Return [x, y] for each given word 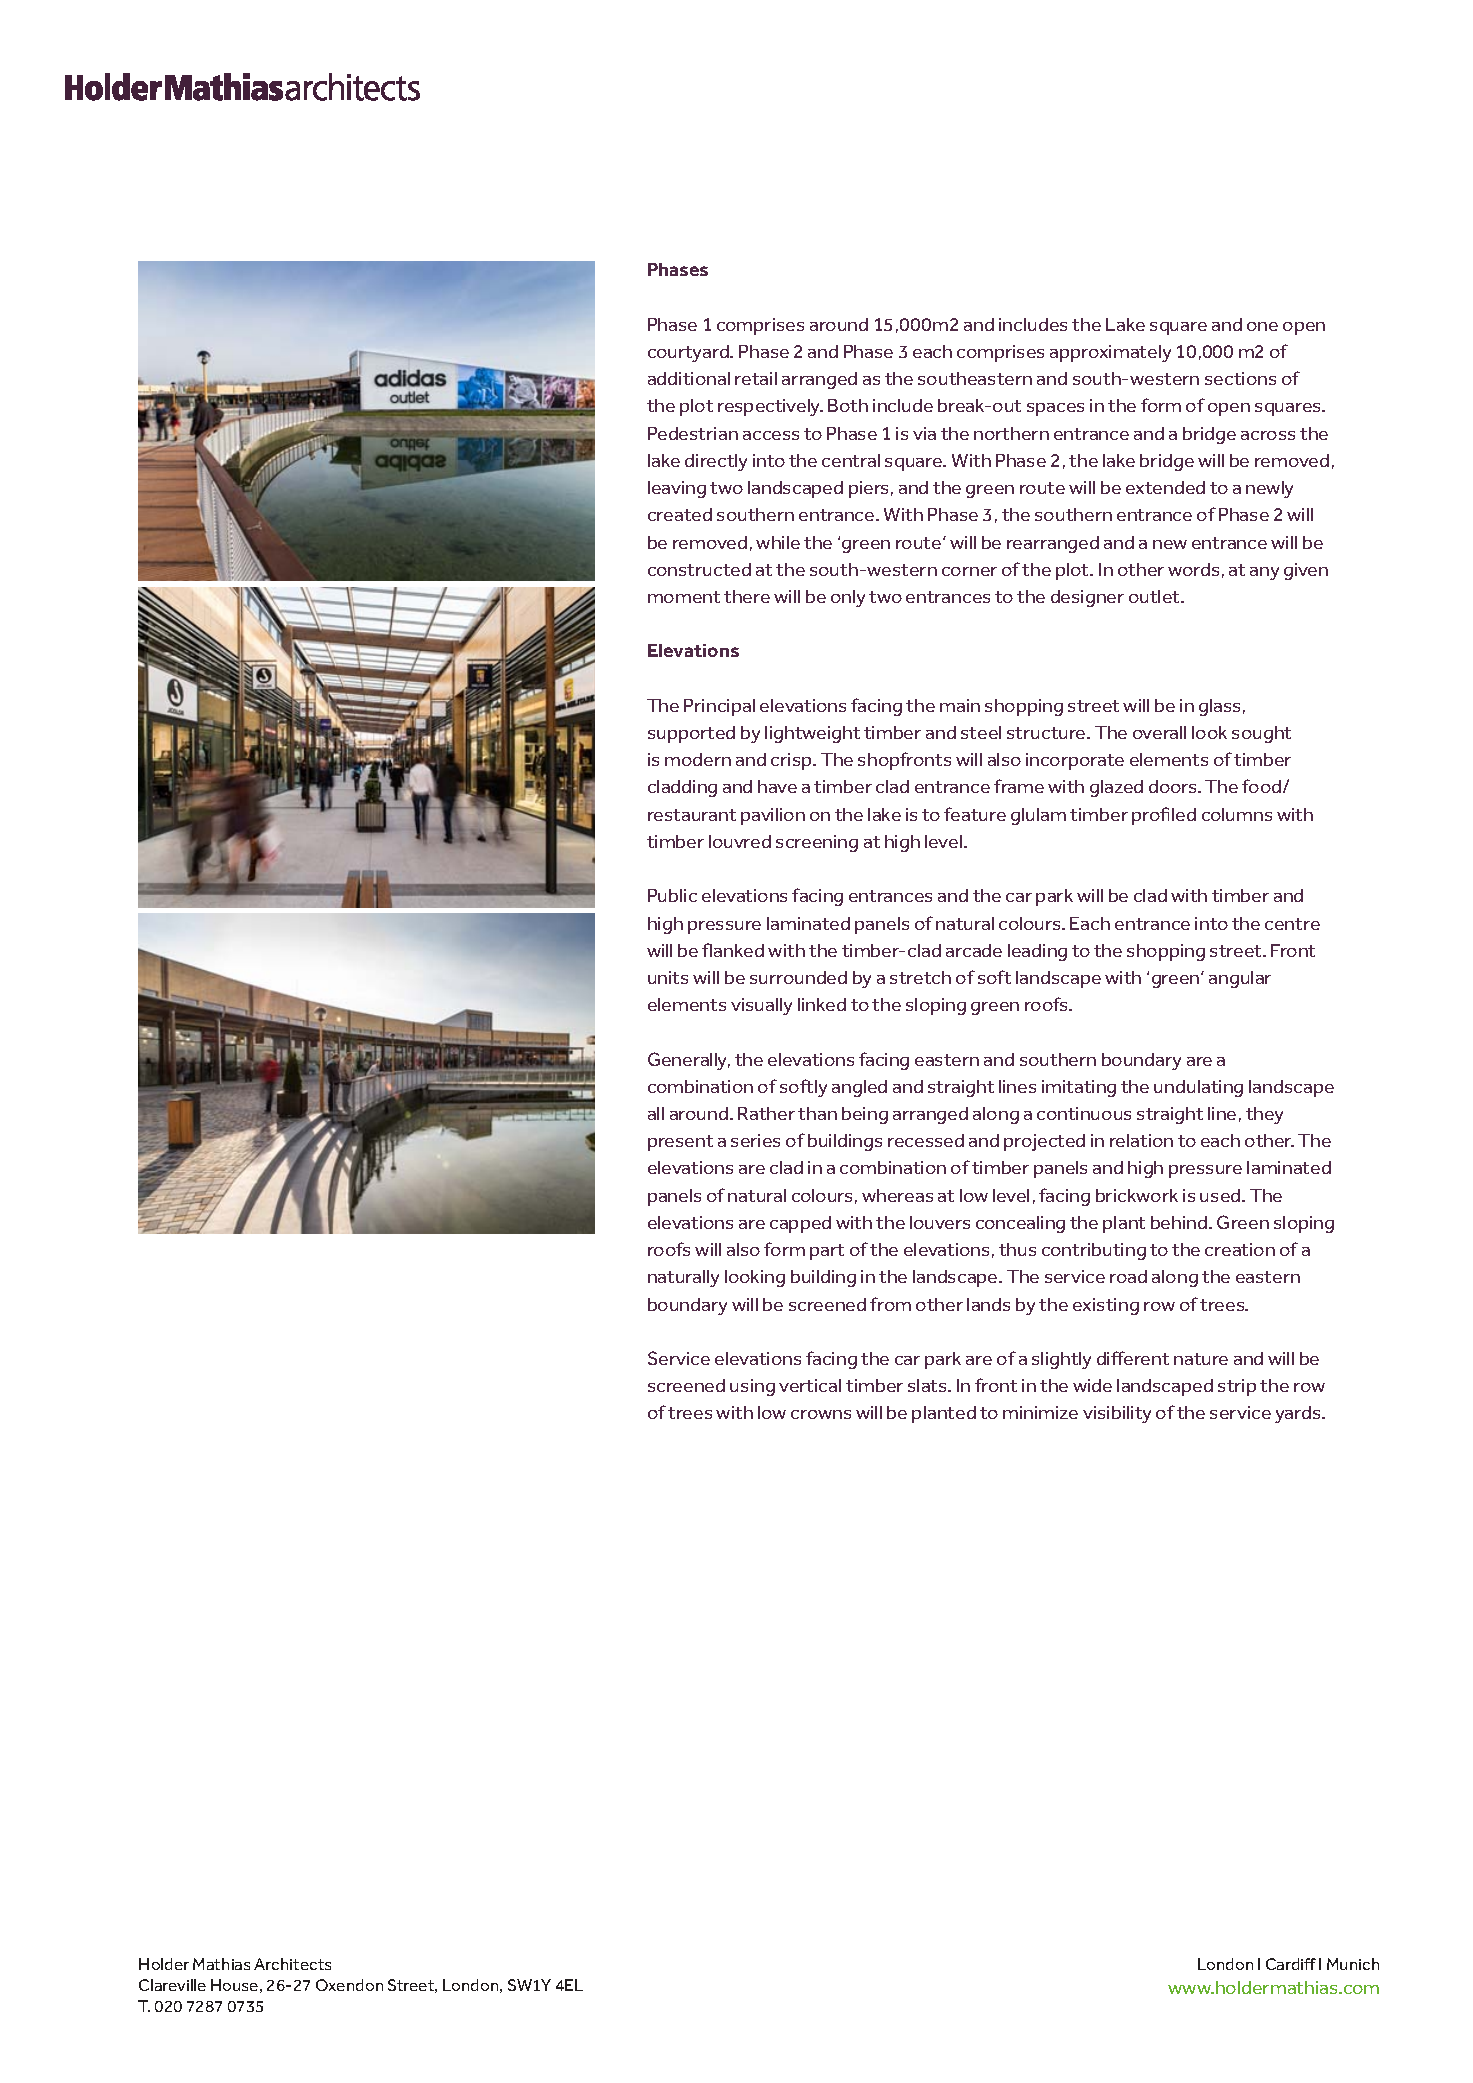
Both [848, 405]
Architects [292, 1964]
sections [1240, 378]
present [680, 1143]
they [1264, 1115]
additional [689, 378]
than [817, 1113]
